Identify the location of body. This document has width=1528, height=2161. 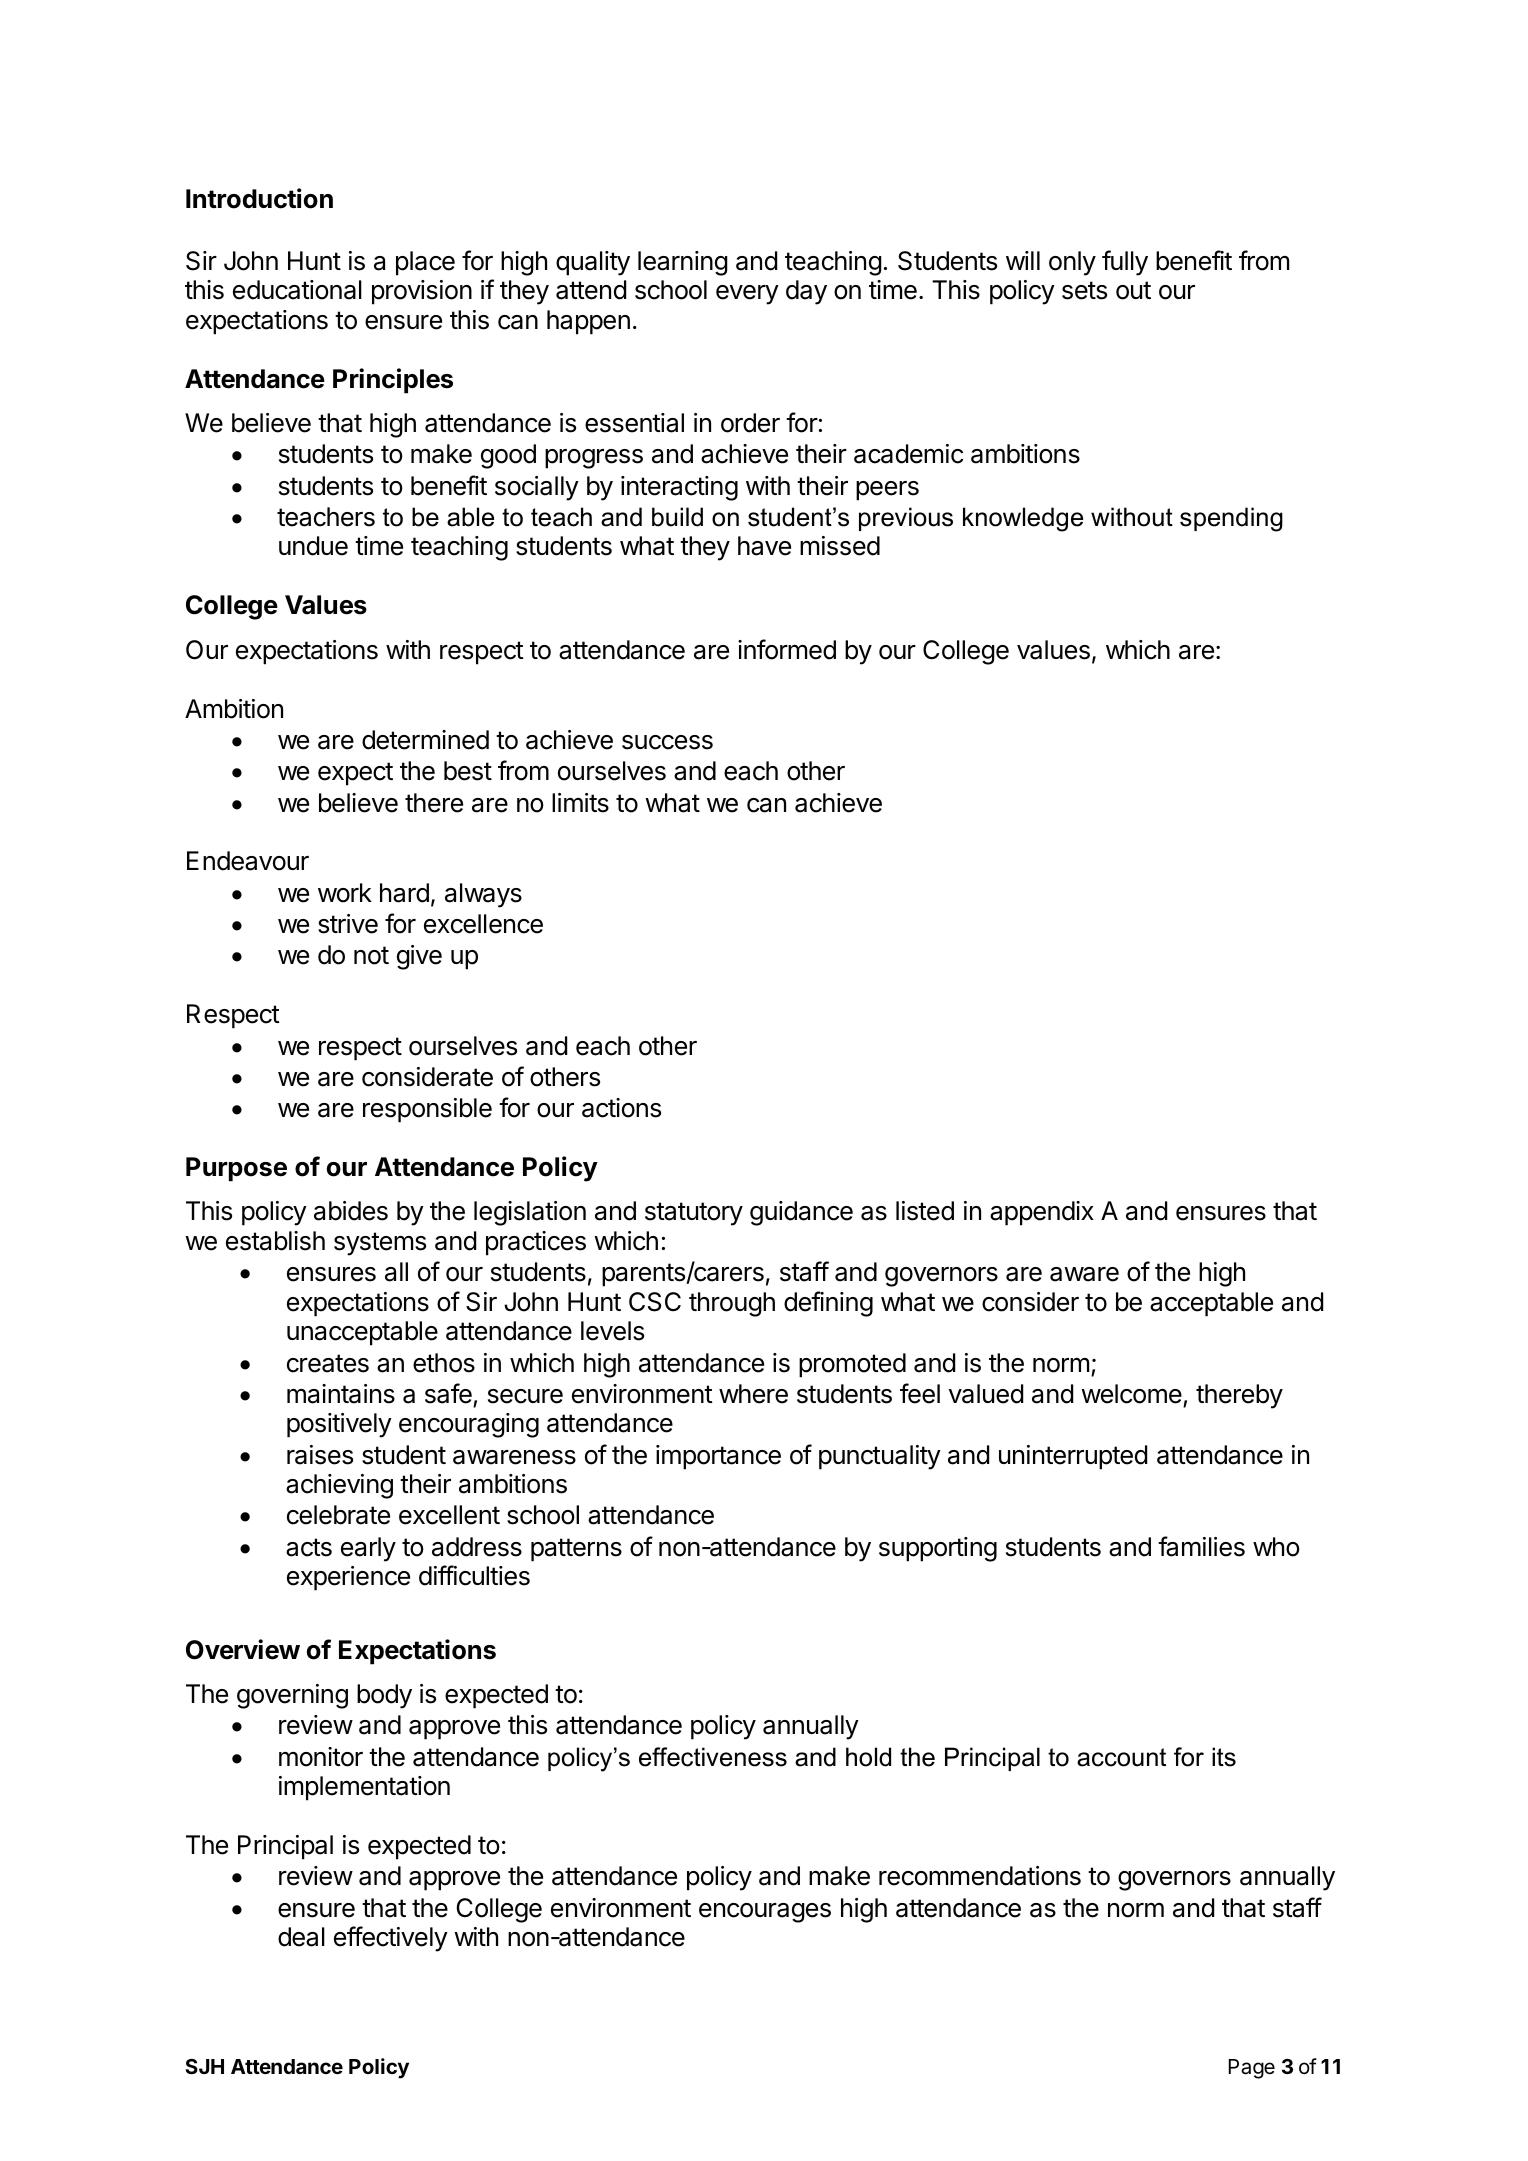
(384, 1696).
